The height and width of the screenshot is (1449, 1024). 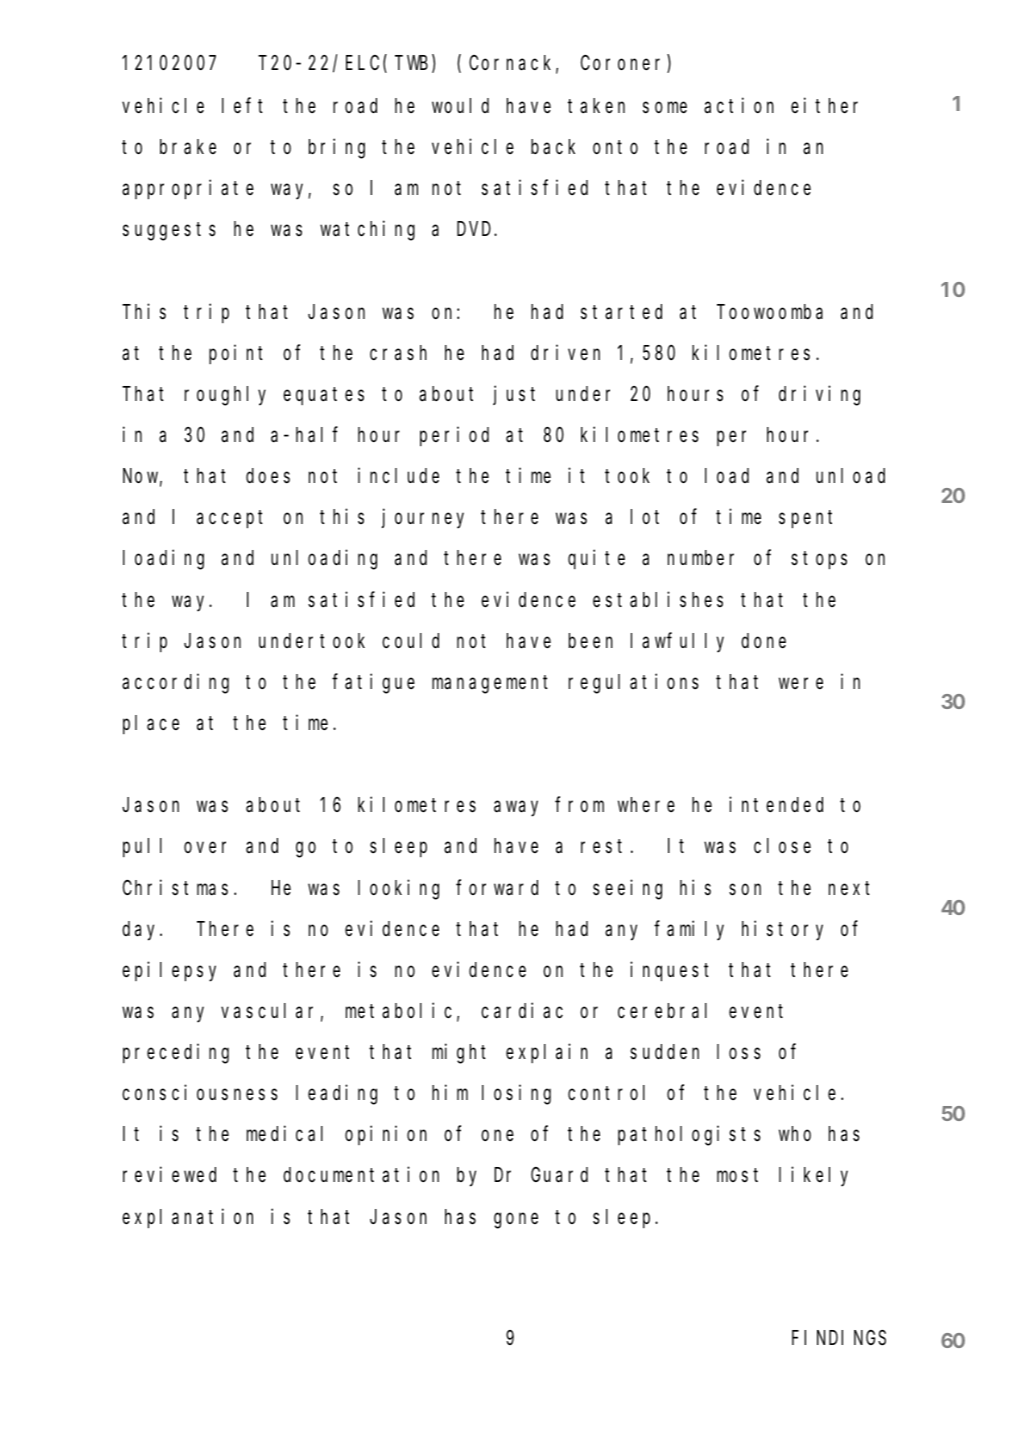 What do you see at coordinates (367, 231) in the screenshot?
I see `watching` at bounding box center [367, 231].
